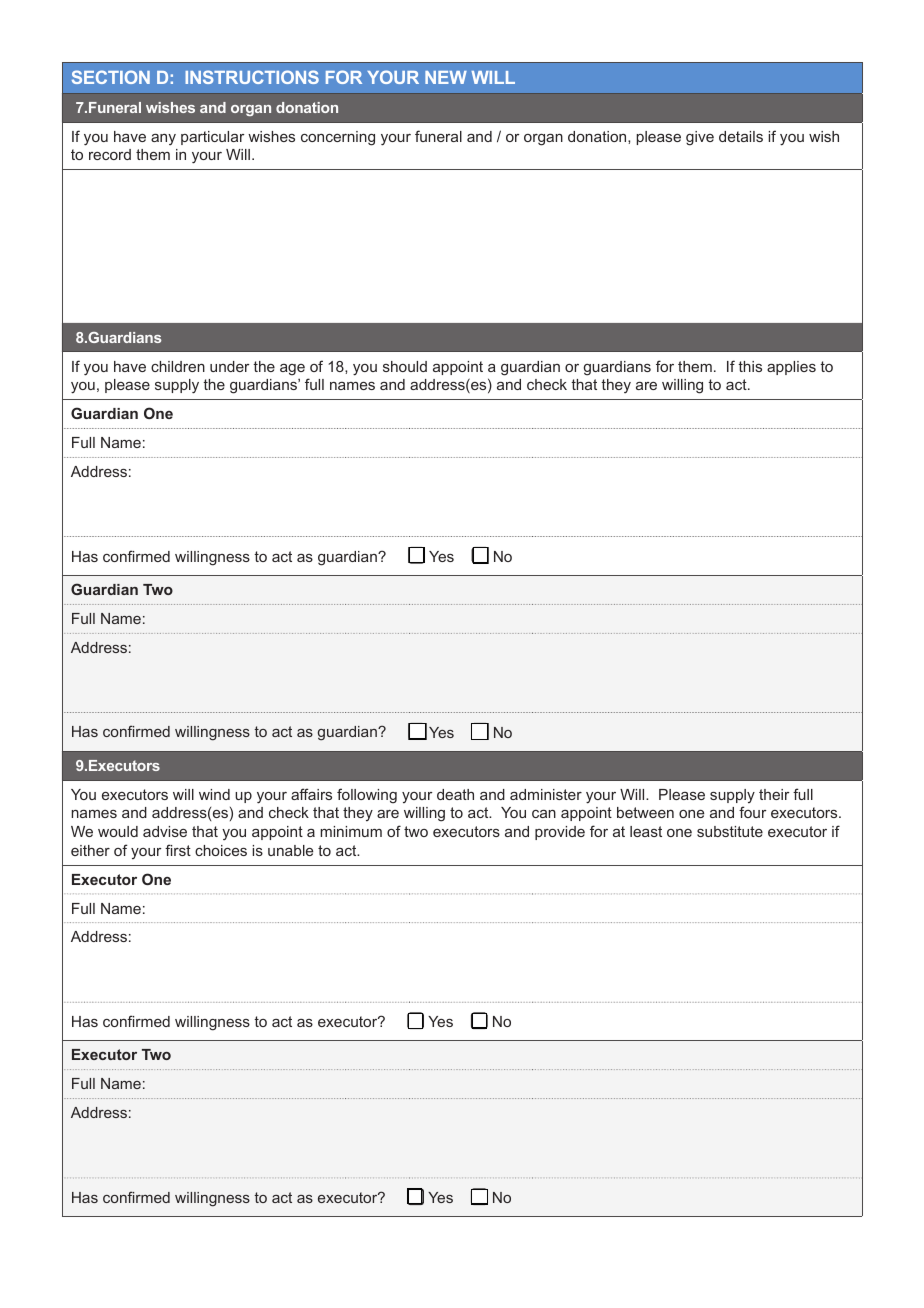  Describe the element at coordinates (163, 139) in the image. I see `any` at that location.
